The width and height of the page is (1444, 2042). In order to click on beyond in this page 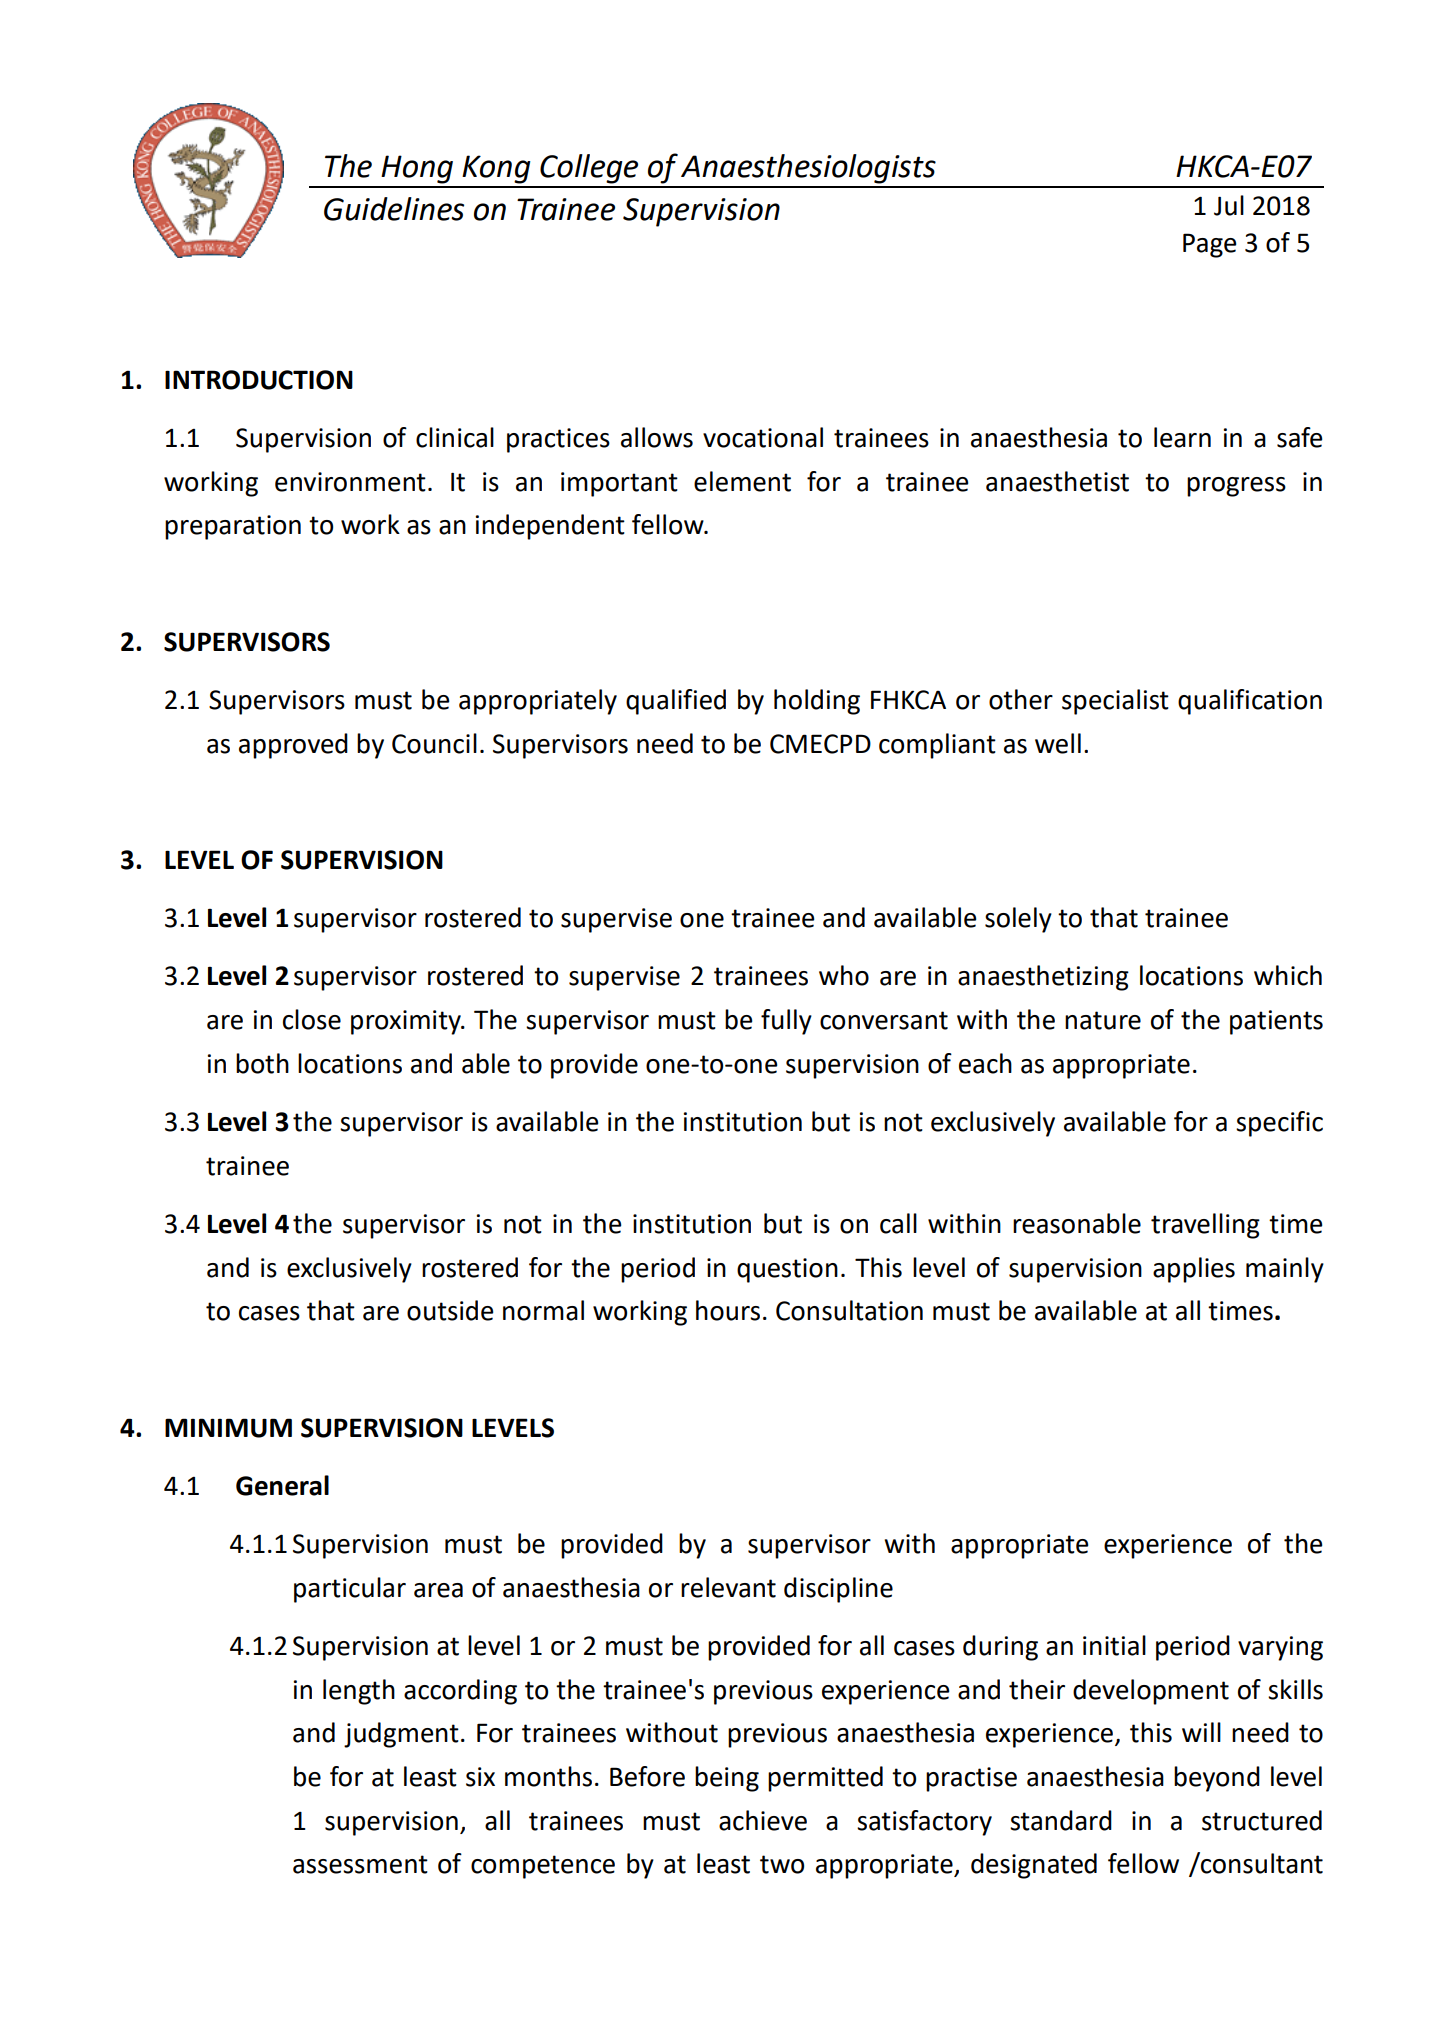, I will do `click(1217, 1779)`.
